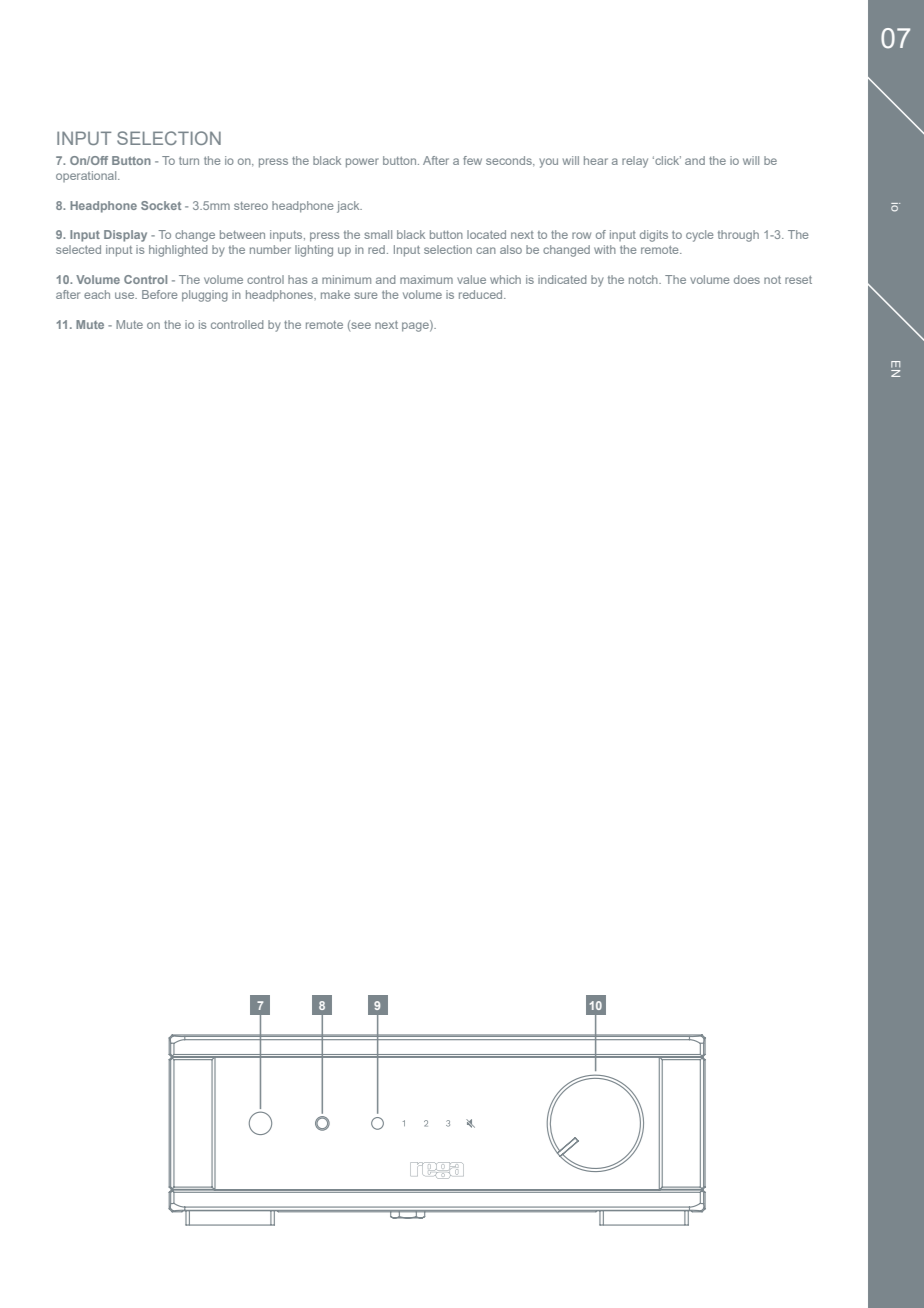 This image has height=1308, width=924. Describe the element at coordinates (482, 294) in the image. I see `reduced` at that location.
